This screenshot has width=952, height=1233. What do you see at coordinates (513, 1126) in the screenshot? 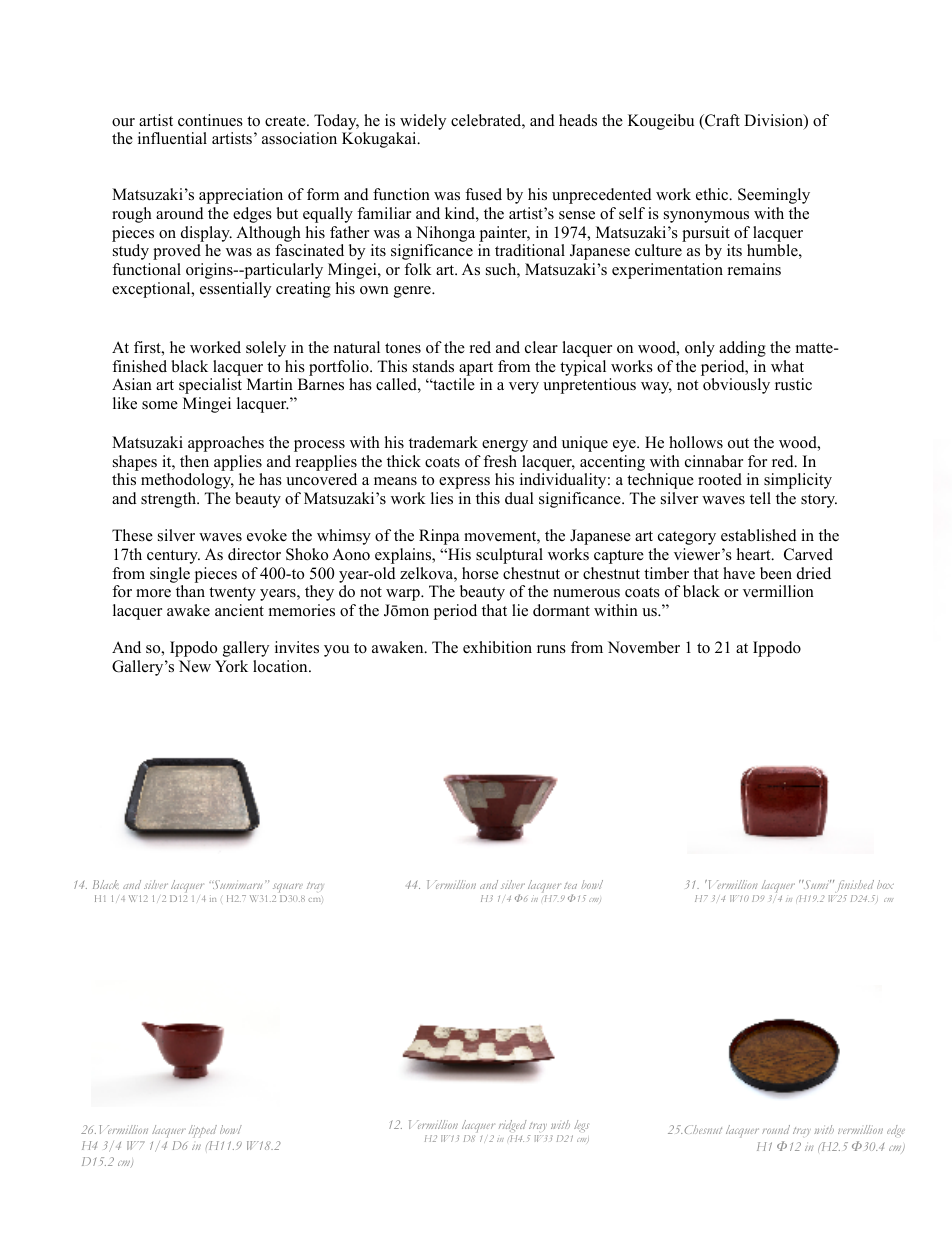
I see `ridged` at bounding box center [513, 1126].
